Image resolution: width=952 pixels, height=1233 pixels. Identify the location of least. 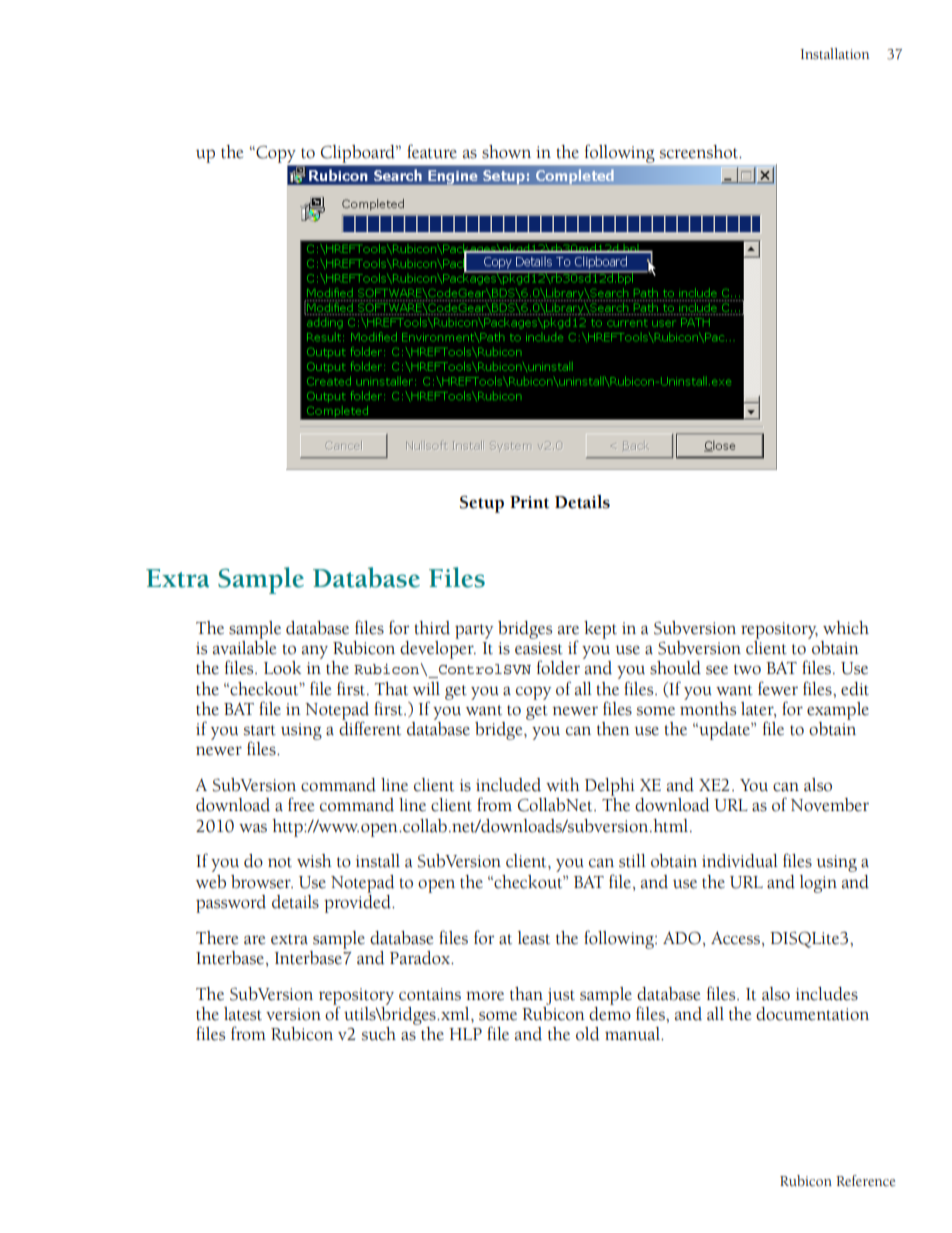
(534, 938).
